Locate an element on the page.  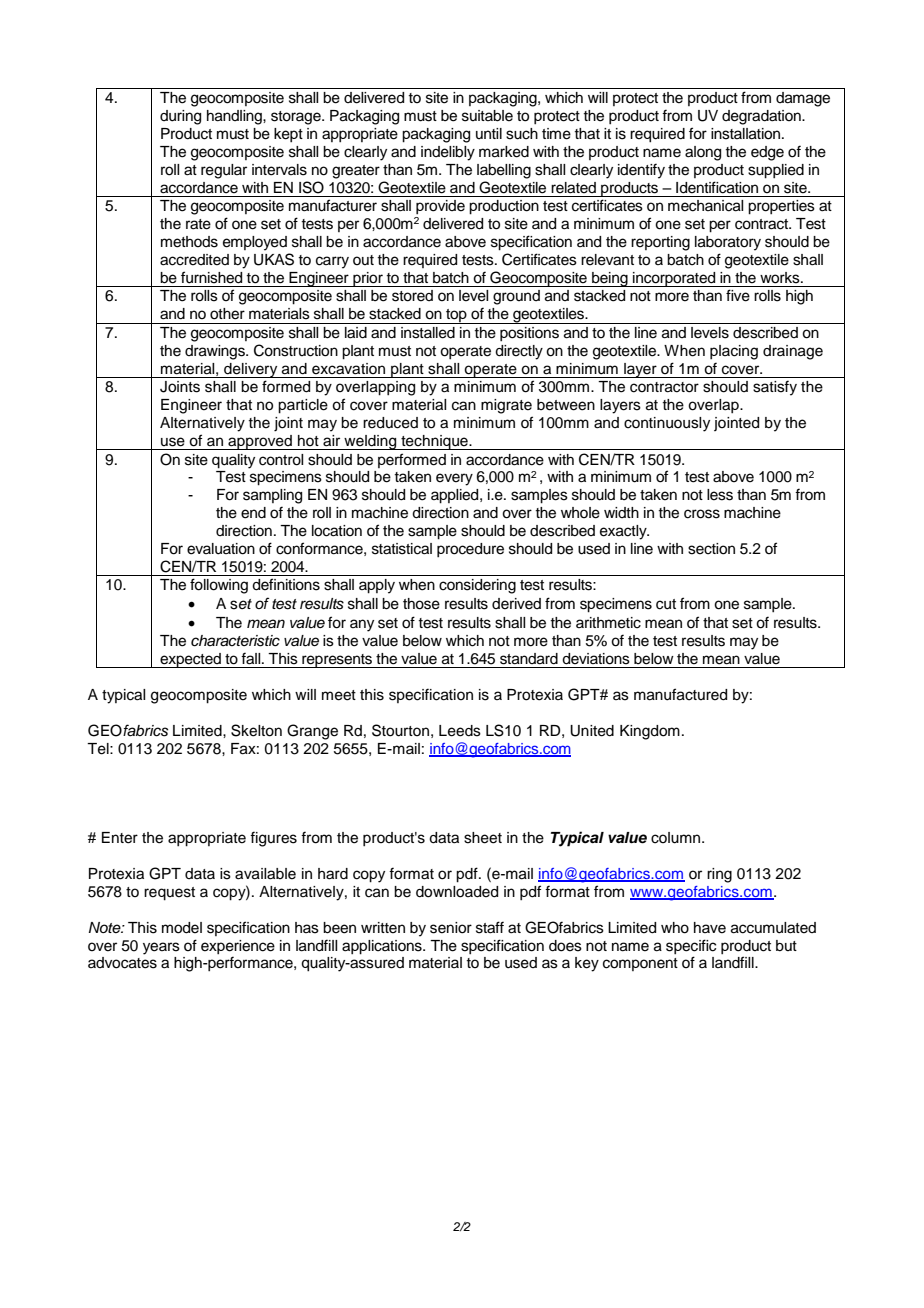
manufactured is located at coordinates (680, 694).
